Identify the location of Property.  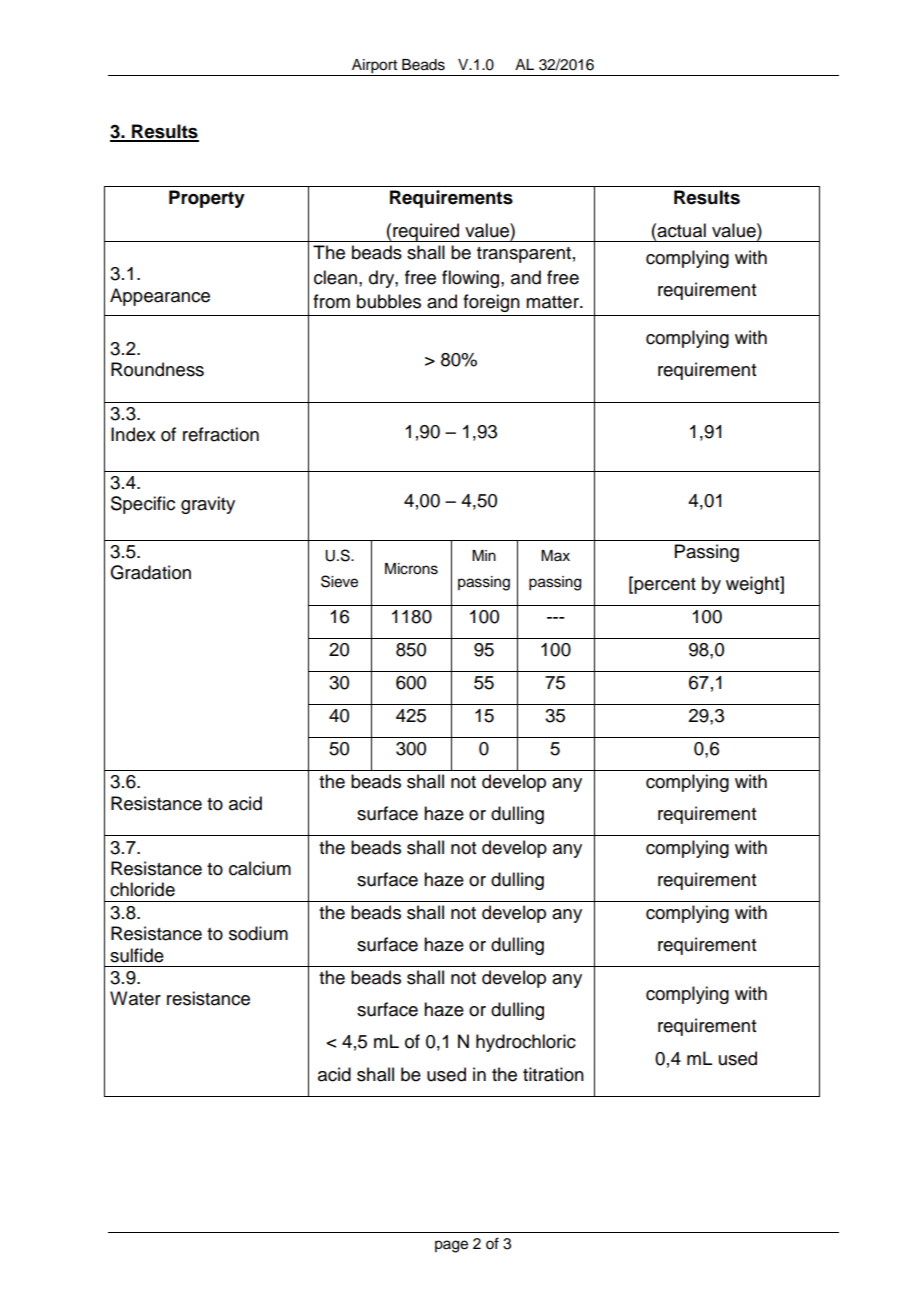
(207, 199).
